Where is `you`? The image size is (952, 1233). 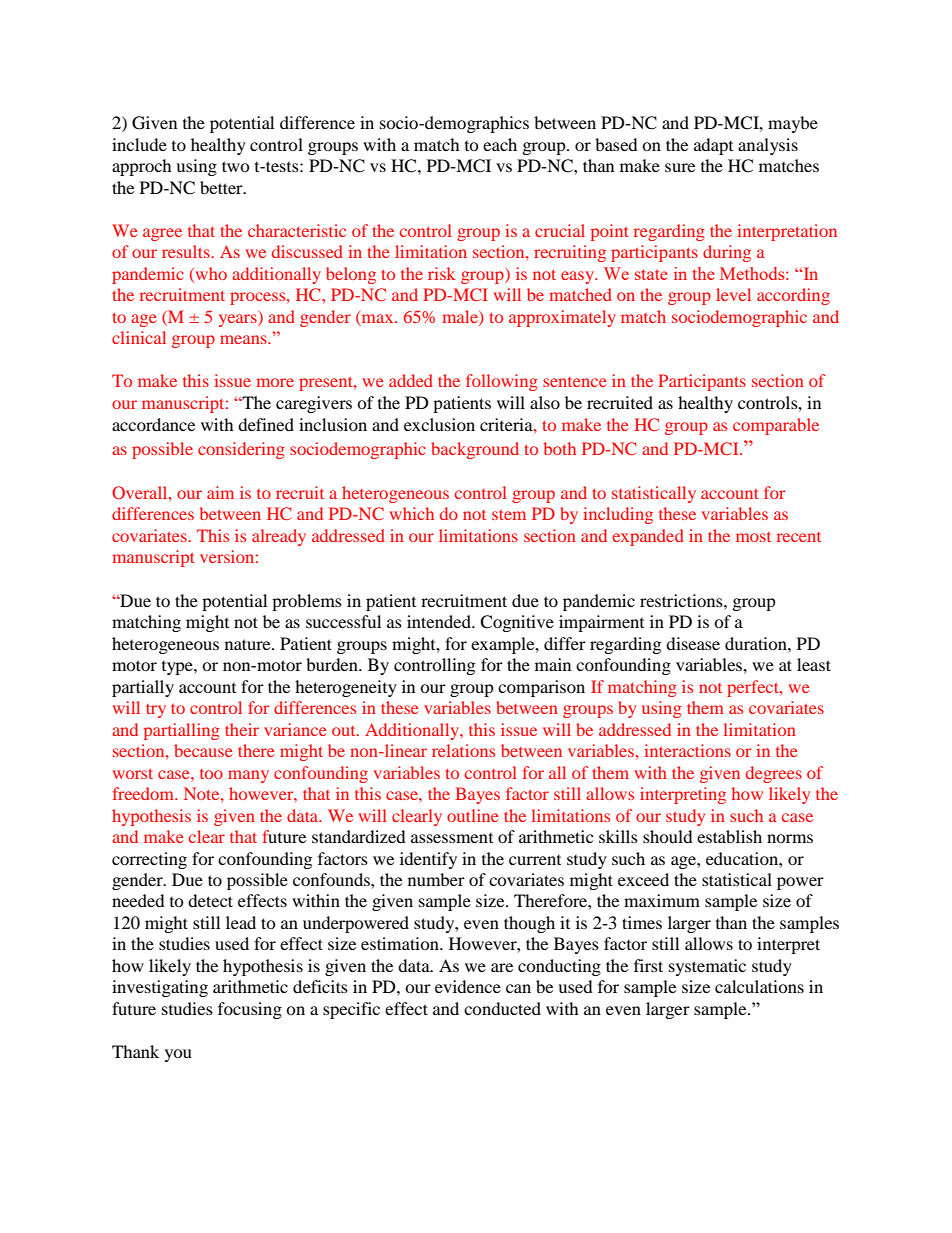
you is located at coordinates (178, 1055).
